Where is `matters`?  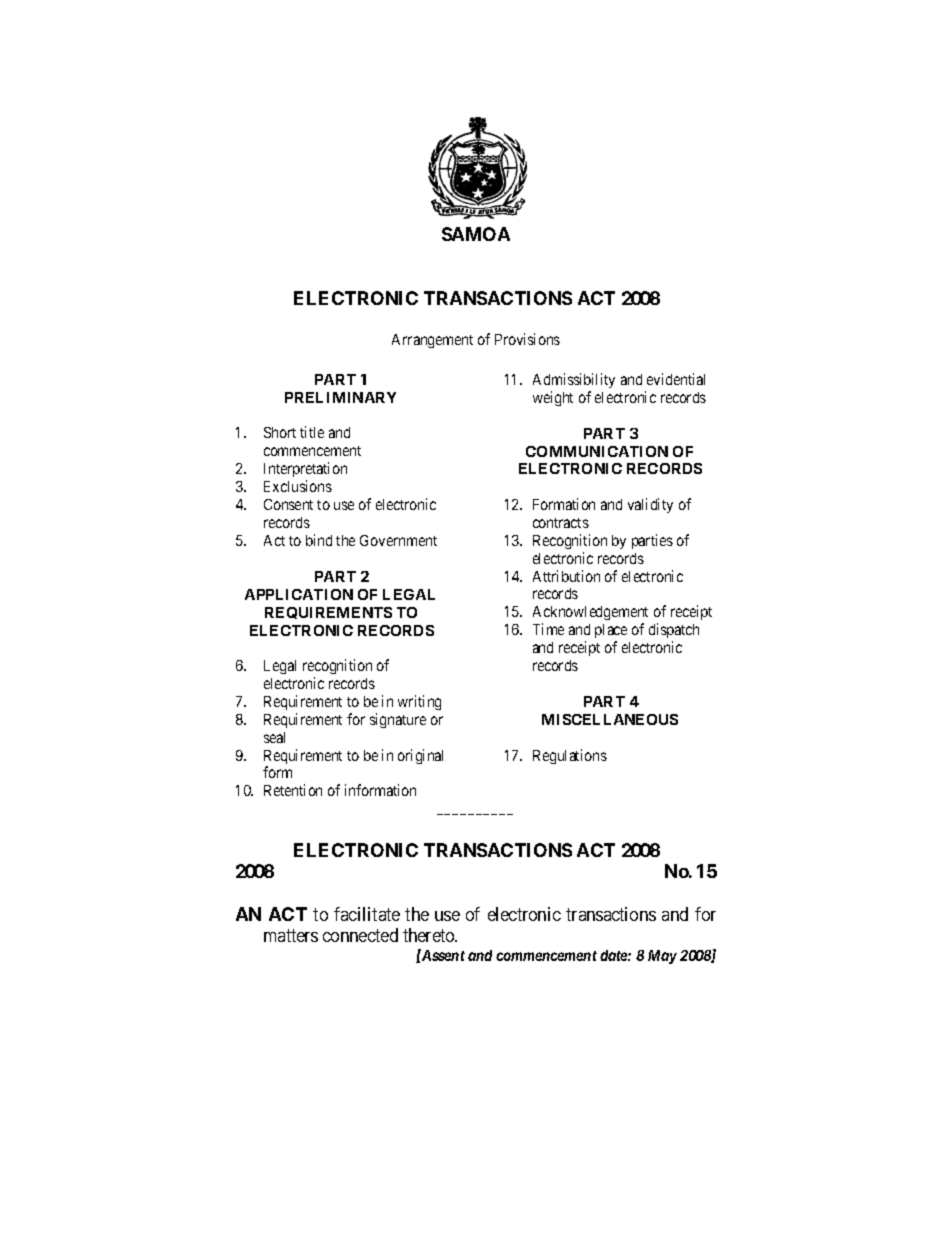
matters is located at coordinates (291, 936).
